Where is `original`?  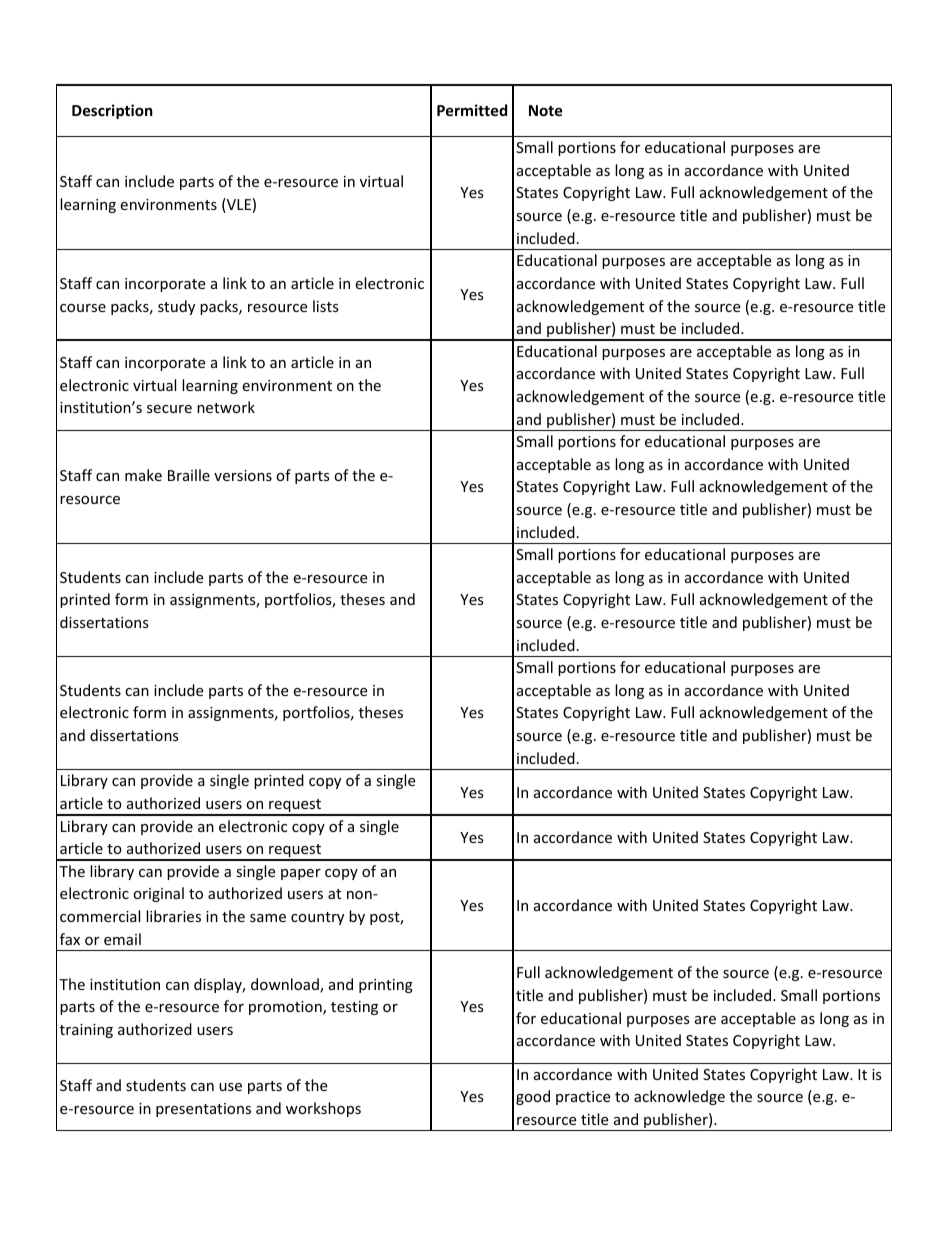 original is located at coordinates (158, 894).
